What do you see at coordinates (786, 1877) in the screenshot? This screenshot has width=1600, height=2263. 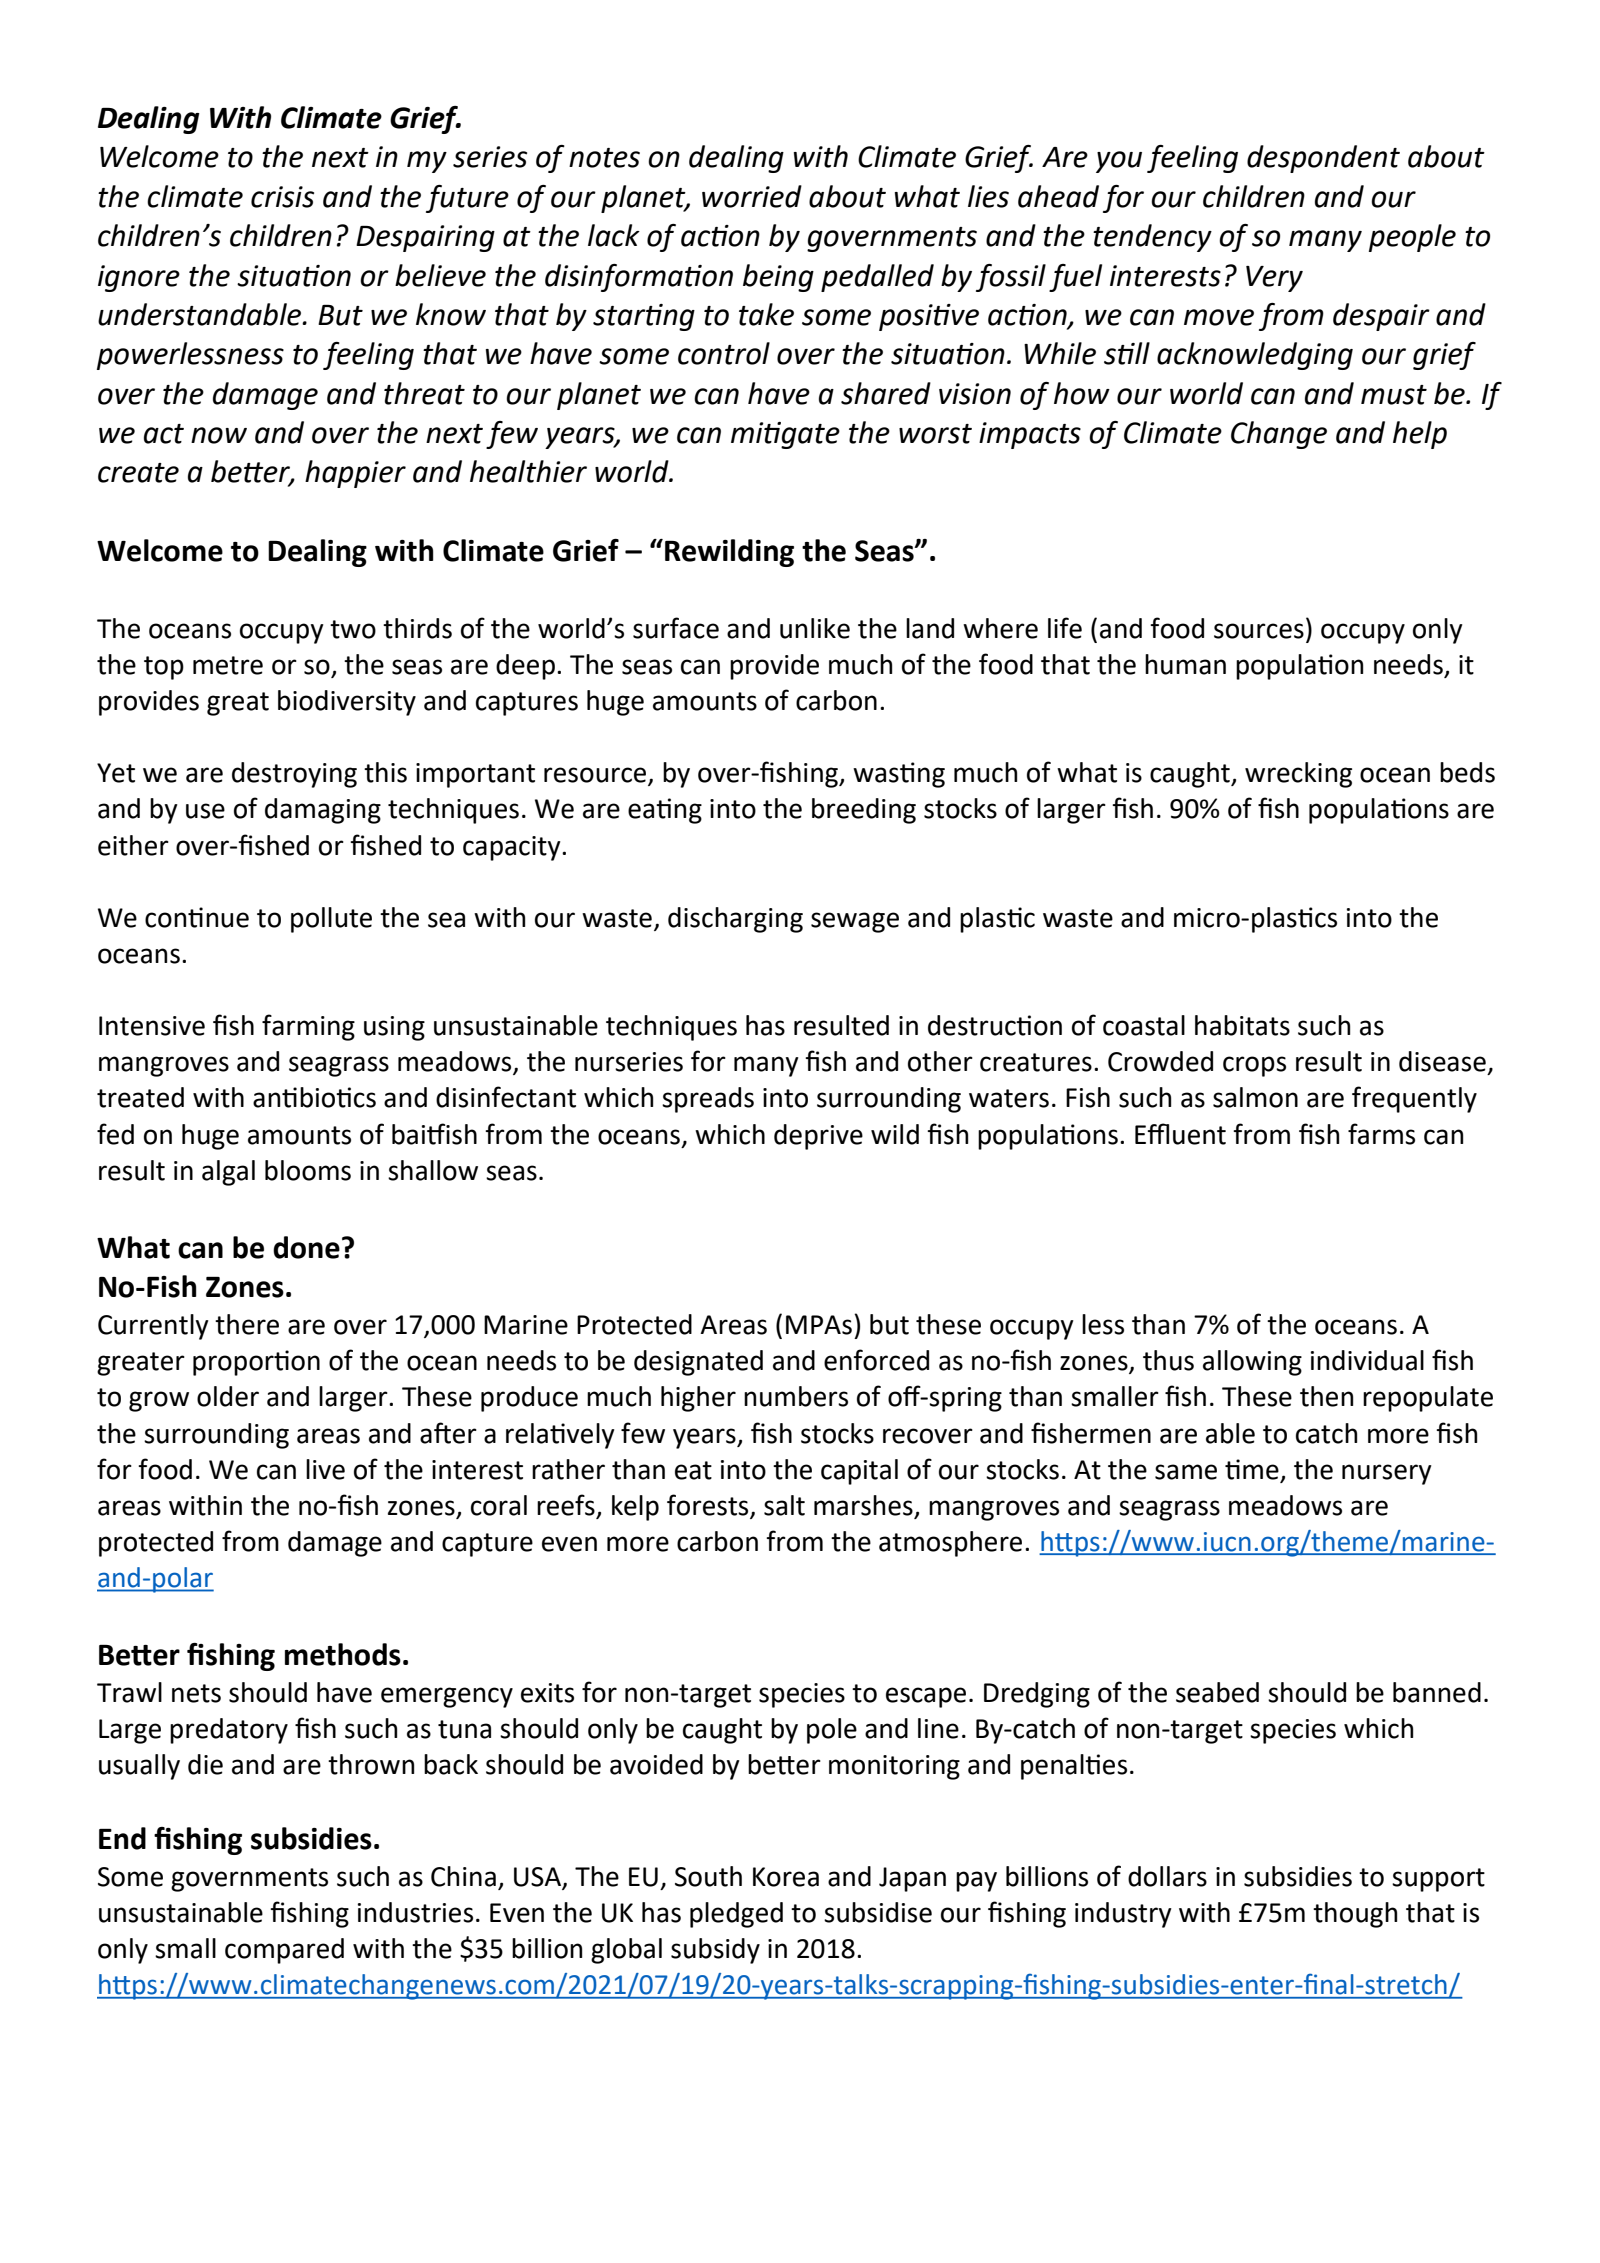 I see `Korea` at bounding box center [786, 1877].
